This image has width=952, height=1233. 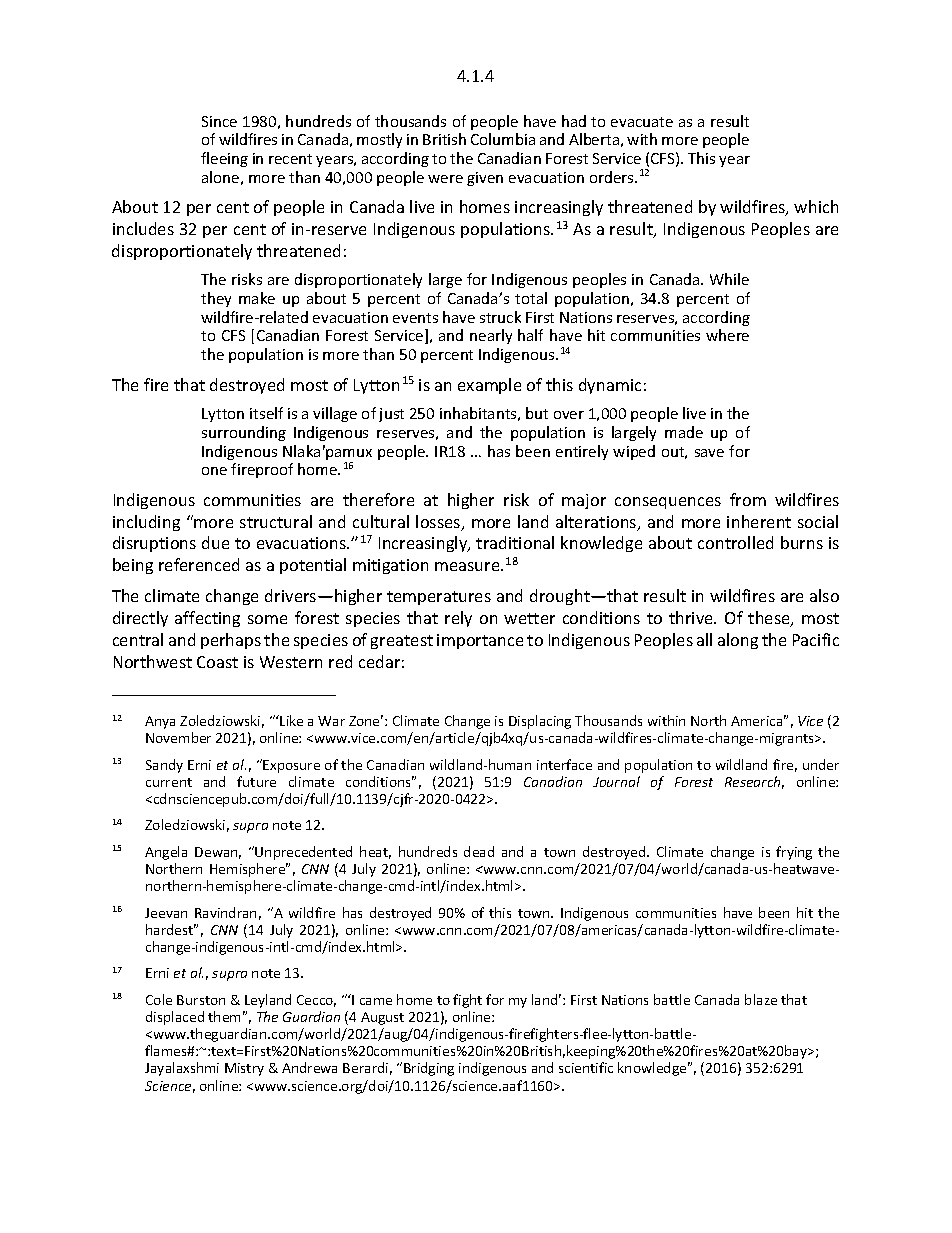 What do you see at coordinates (738, 641) in the image?
I see `along` at bounding box center [738, 641].
